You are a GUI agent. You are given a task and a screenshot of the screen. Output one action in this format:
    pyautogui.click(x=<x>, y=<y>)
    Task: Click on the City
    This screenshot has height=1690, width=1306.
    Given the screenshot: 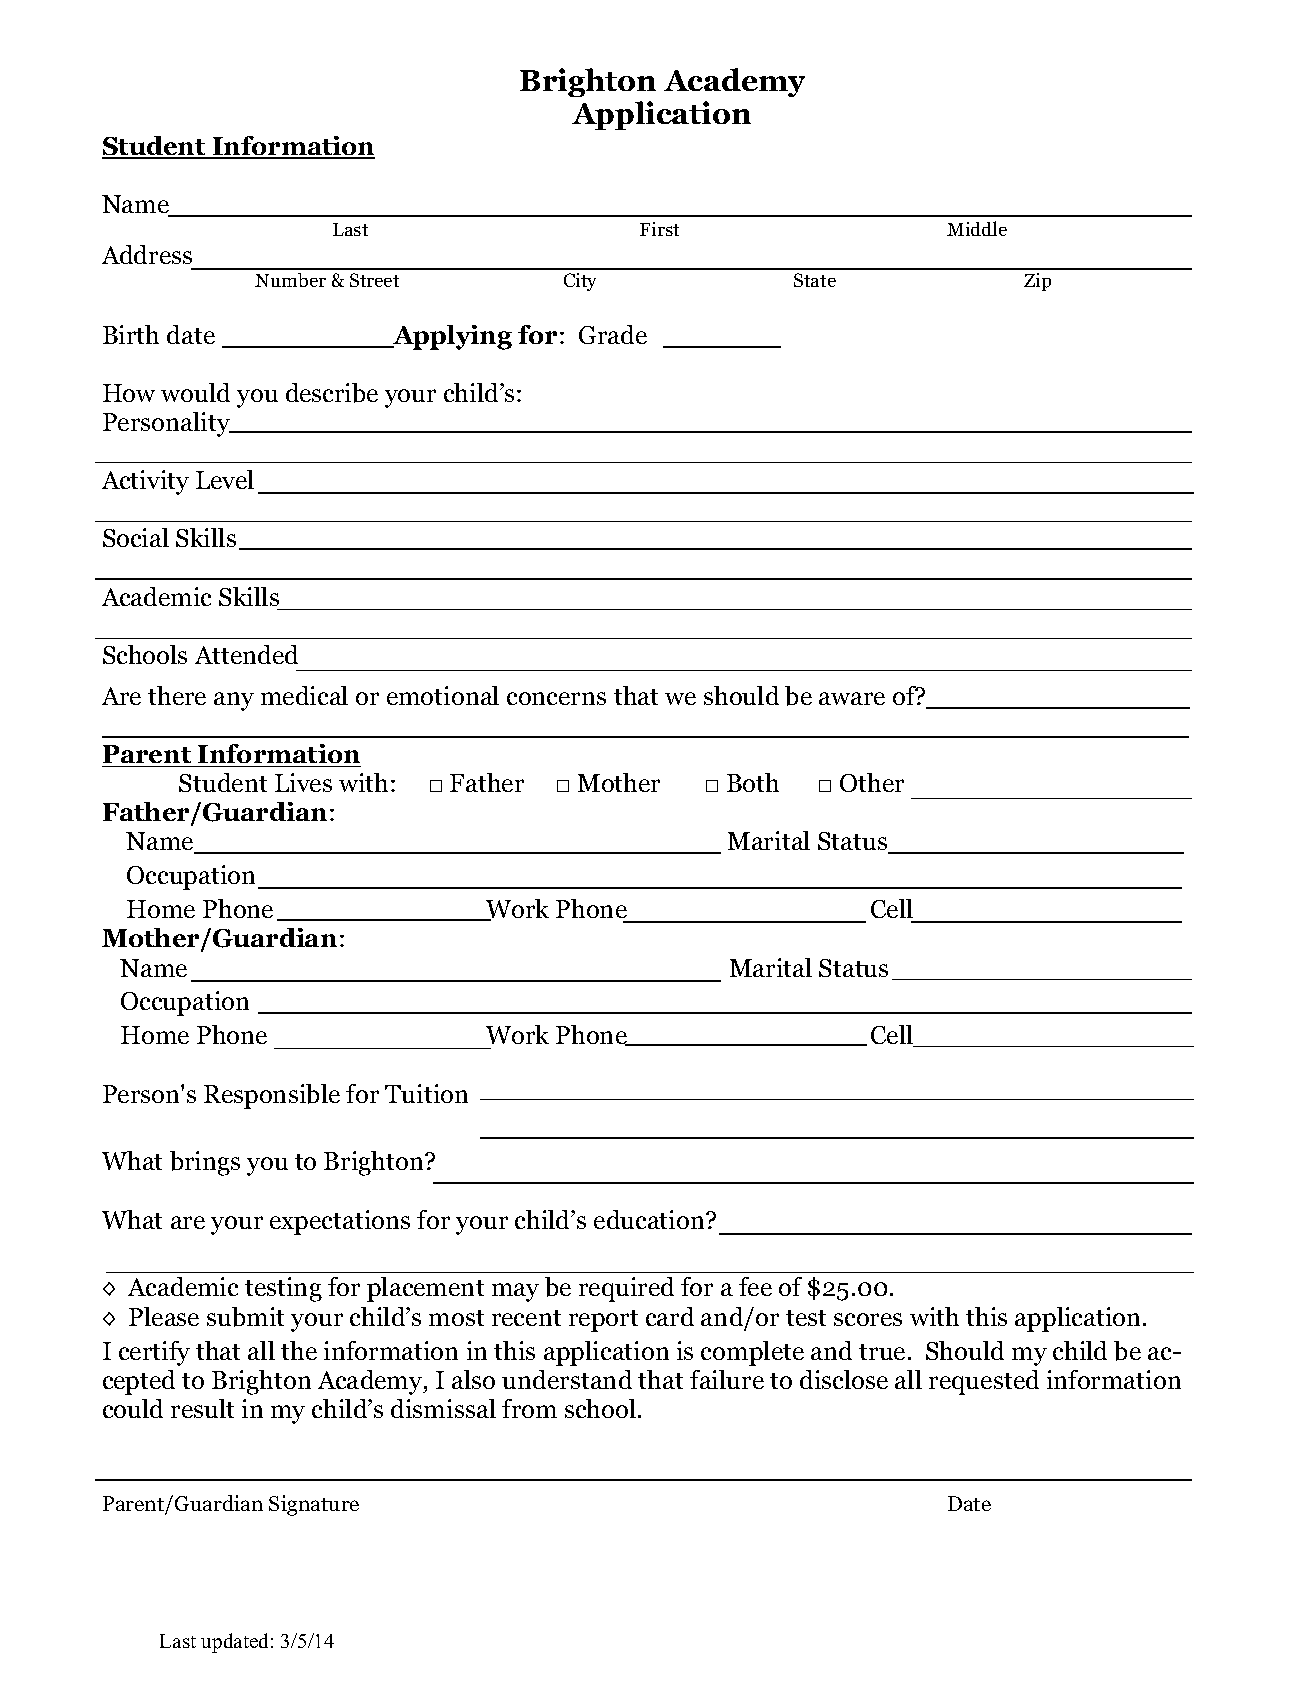 What is the action you would take?
    pyautogui.click(x=580, y=282)
